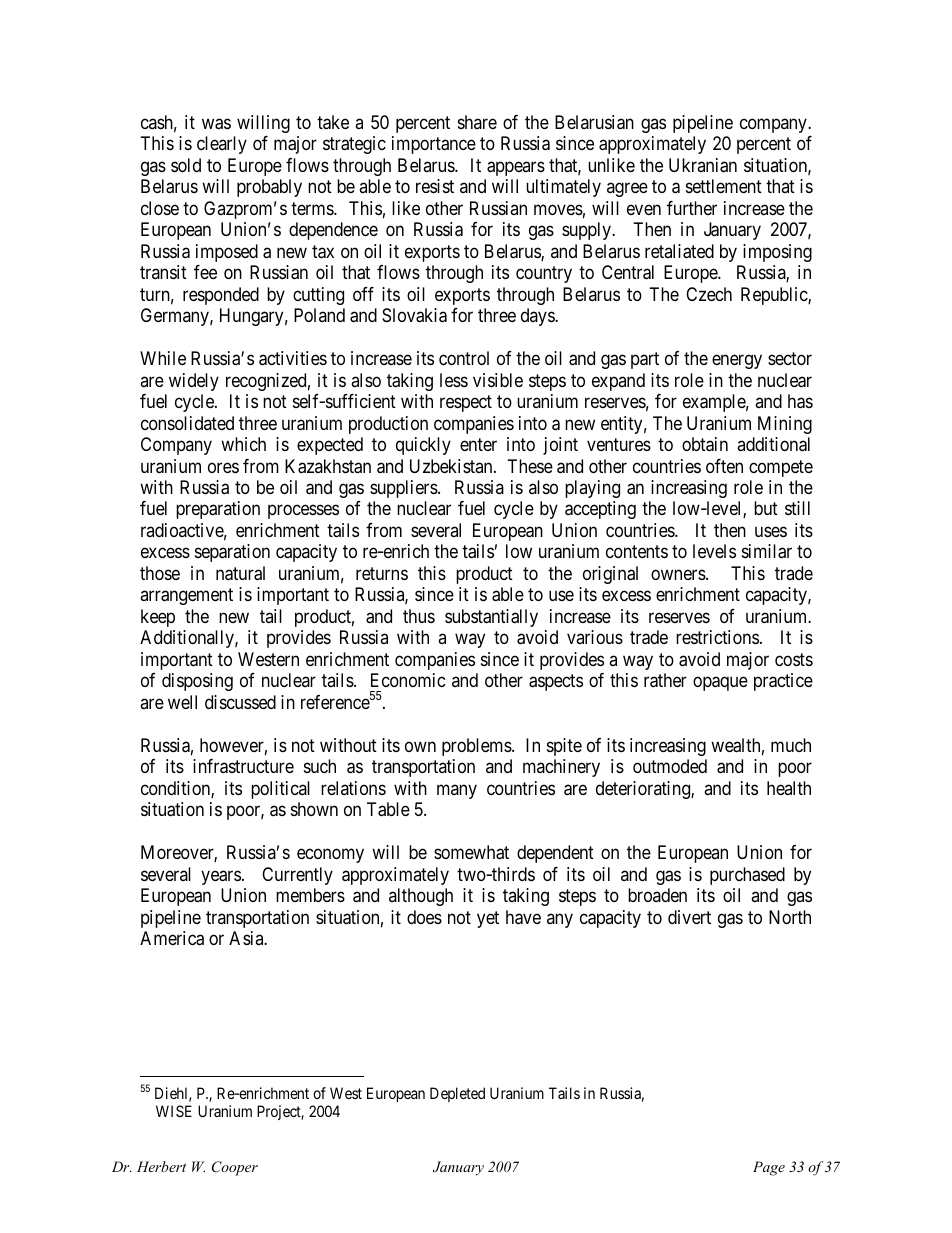 This screenshot has height=1233, width=952. Describe the element at coordinates (491, 618) in the screenshot. I see `substantially` at that location.
